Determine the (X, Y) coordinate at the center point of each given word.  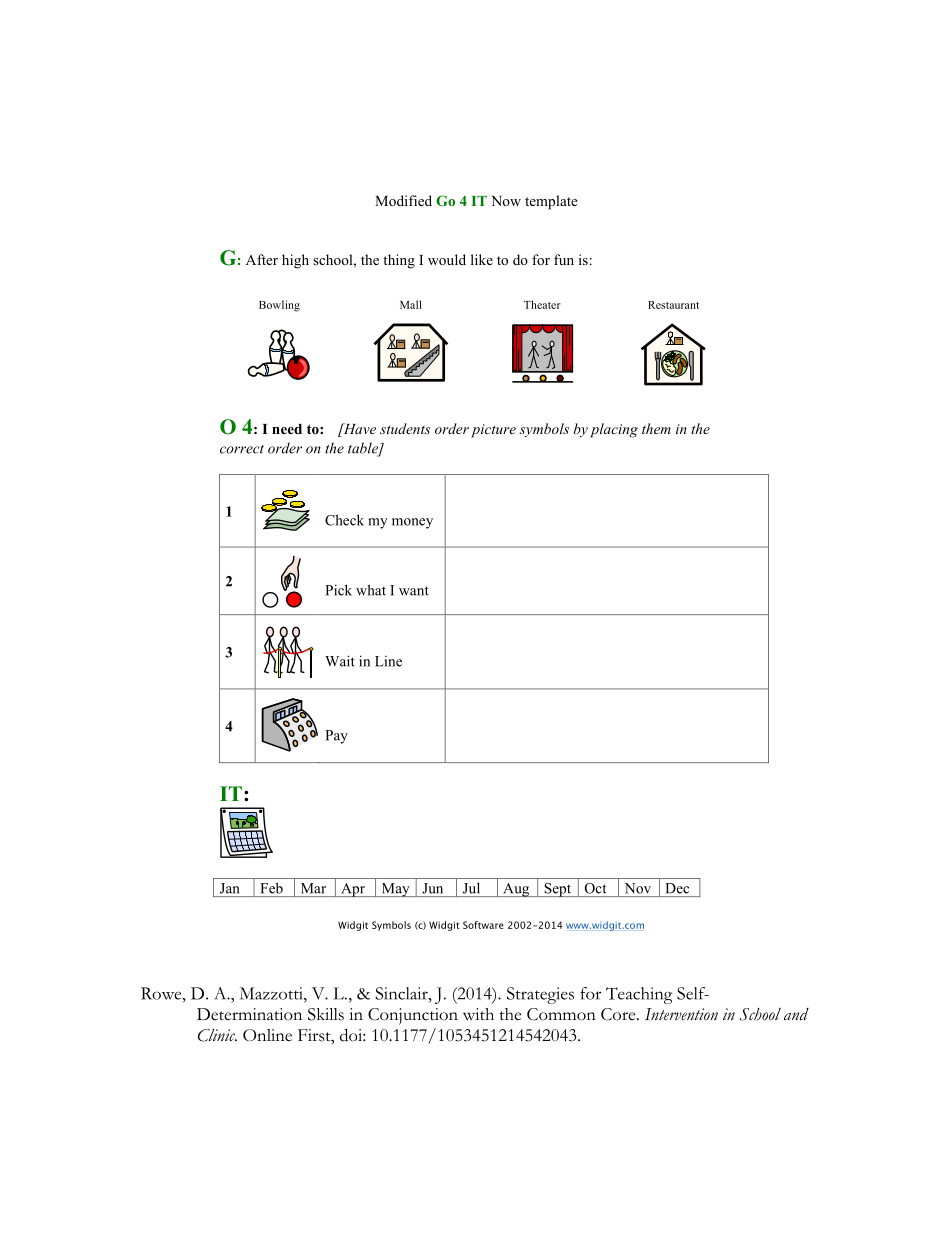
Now (506, 201)
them (656, 428)
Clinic (217, 1035)
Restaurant (673, 305)
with (478, 1014)
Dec (677, 888)
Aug (516, 890)
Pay (336, 737)
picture (493, 431)
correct (242, 449)
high (295, 261)
